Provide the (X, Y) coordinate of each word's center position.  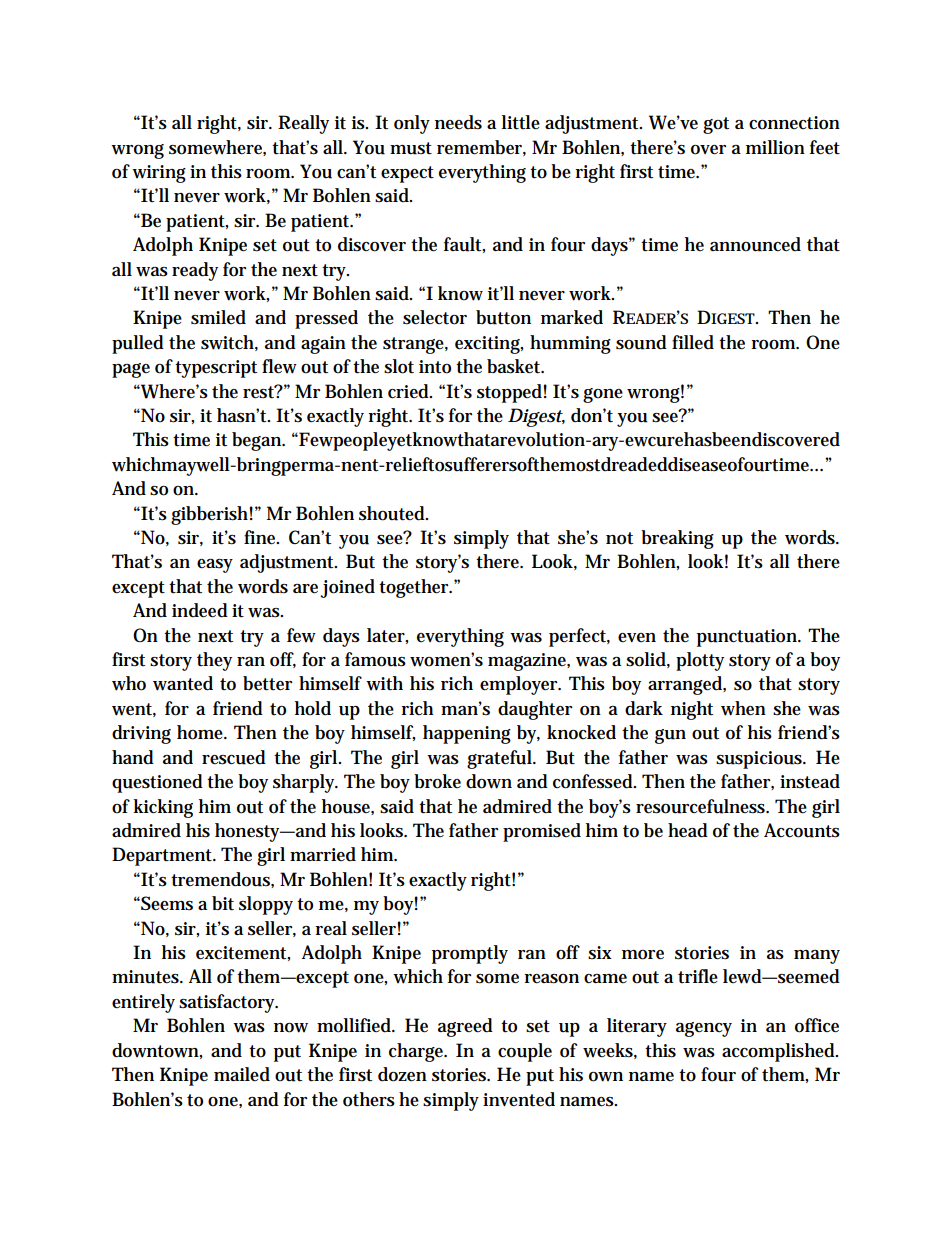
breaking (677, 539)
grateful (500, 759)
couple (525, 1052)
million (775, 147)
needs (458, 122)
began (258, 441)
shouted (393, 513)
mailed (242, 1074)
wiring (159, 174)
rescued (234, 757)
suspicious (760, 760)
